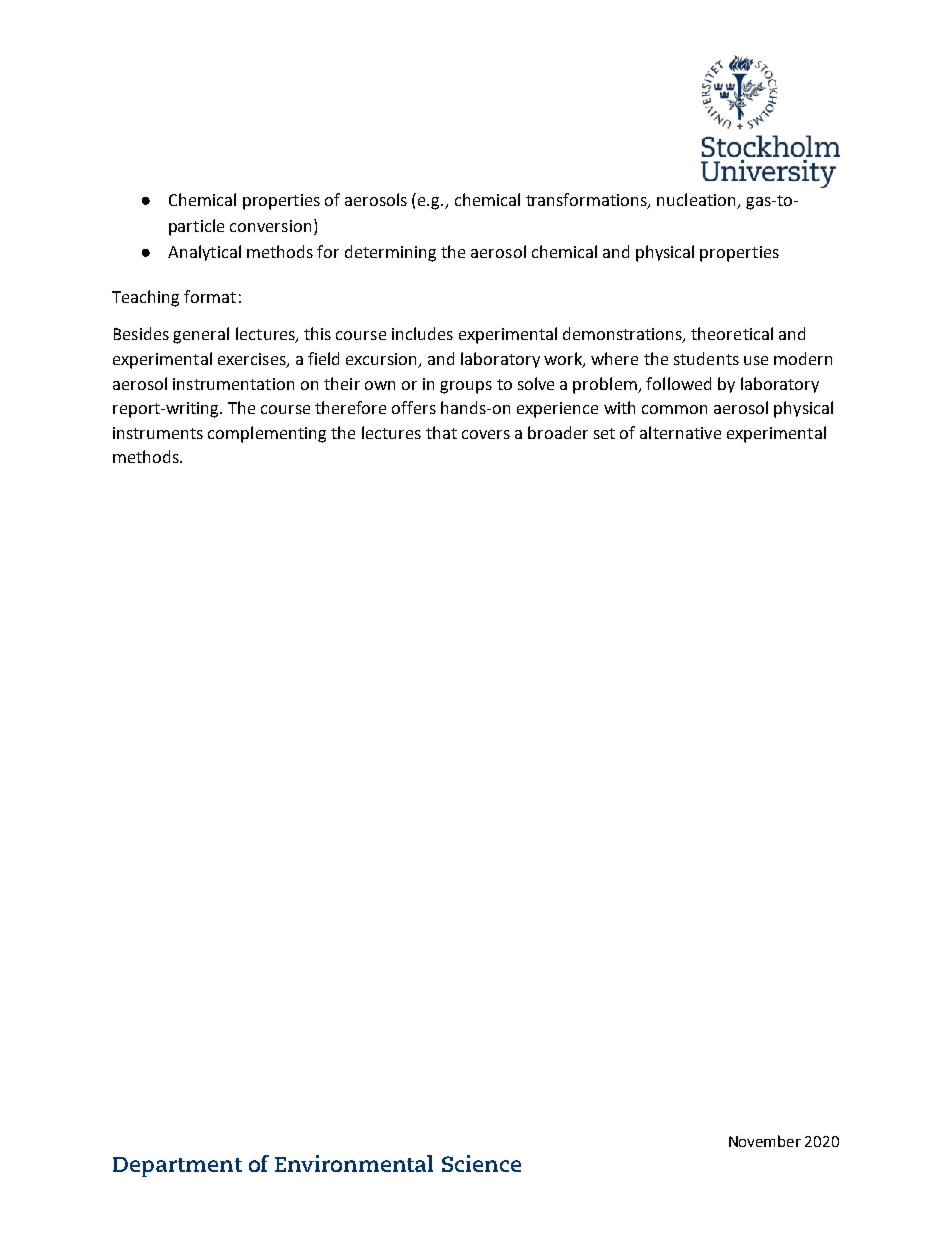 The width and height of the image is (952, 1233). Describe the element at coordinates (696, 199) in the image. I see `nucleation` at that location.
